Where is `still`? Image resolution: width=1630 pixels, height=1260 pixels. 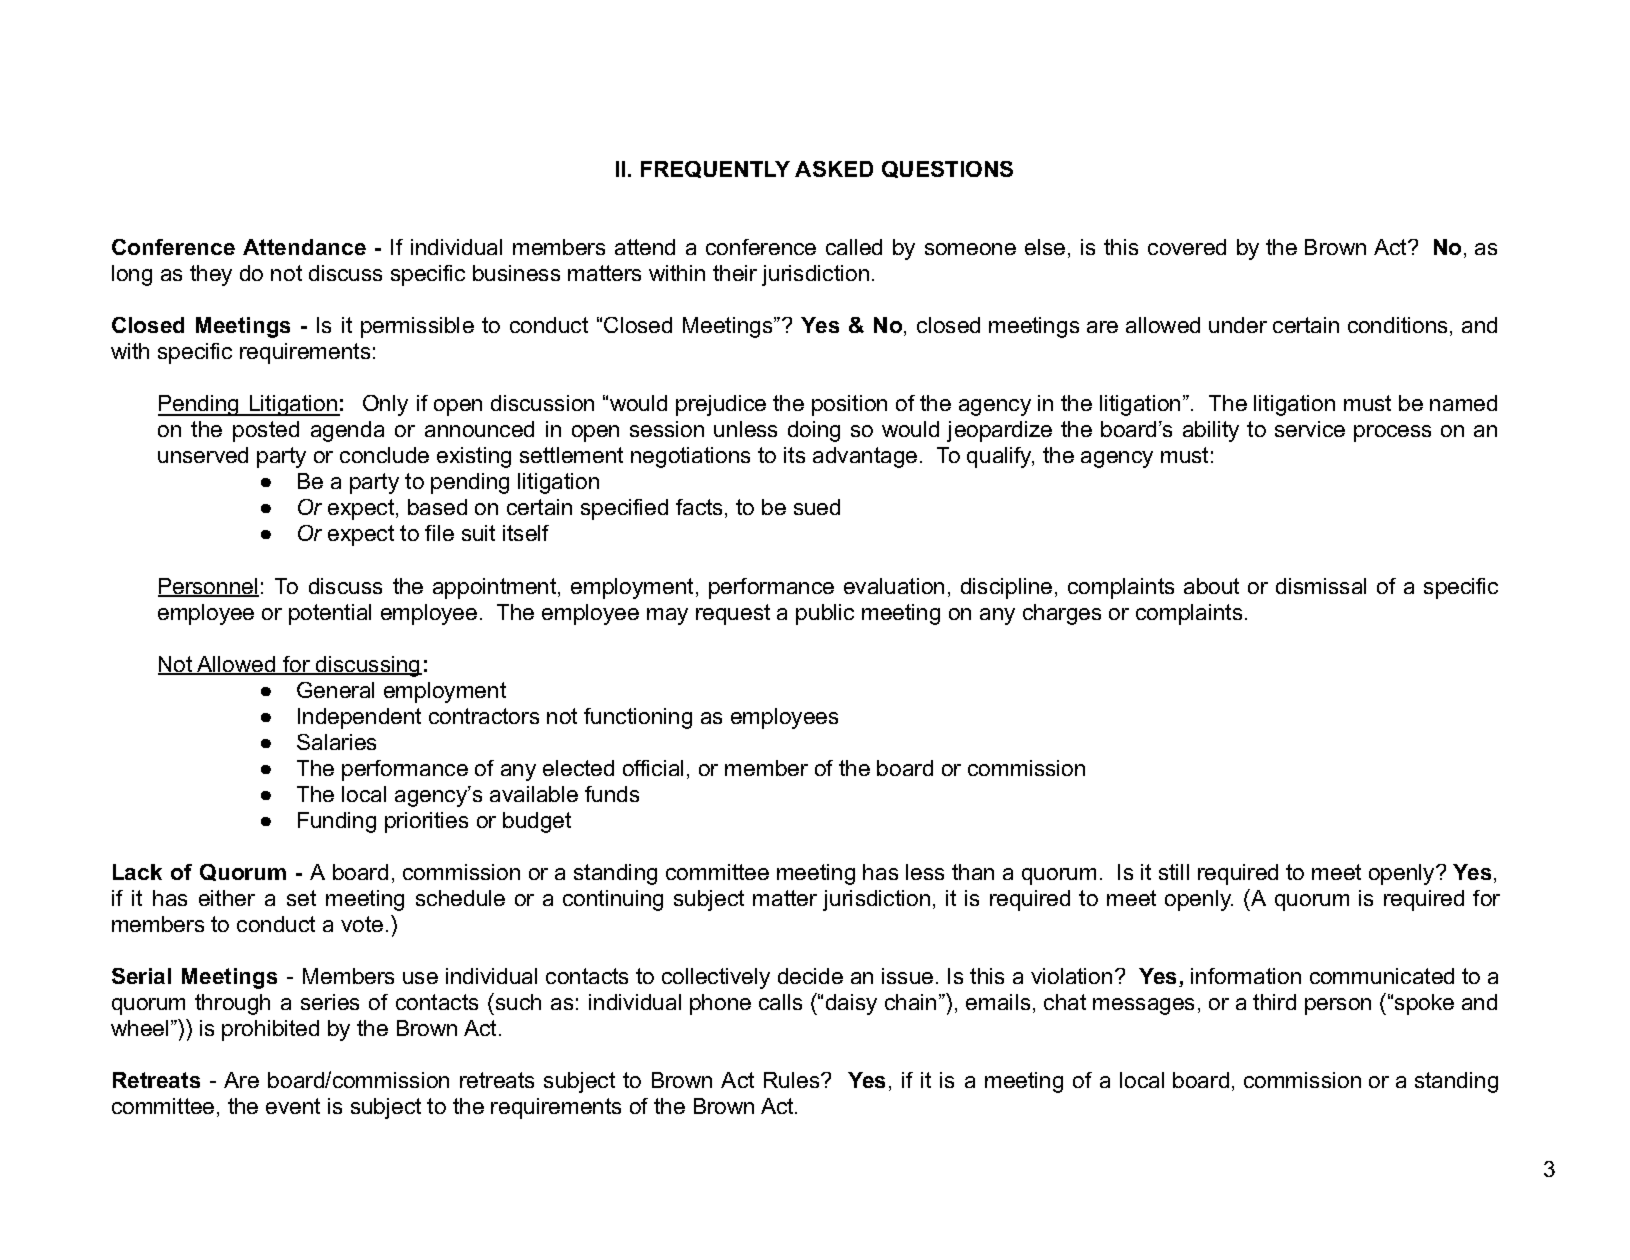 still is located at coordinates (1174, 872).
